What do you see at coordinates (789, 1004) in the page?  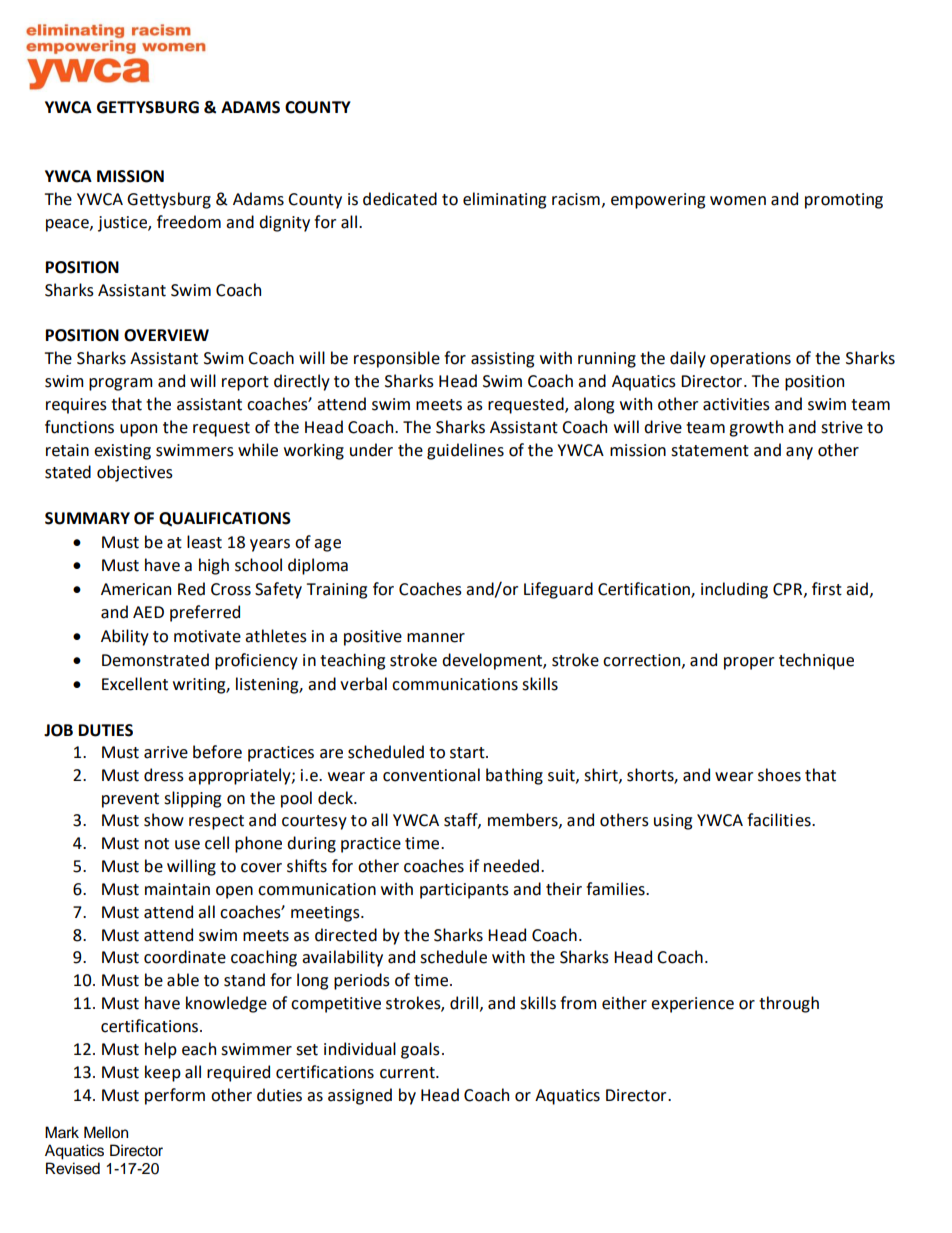 I see `through` at bounding box center [789, 1004].
